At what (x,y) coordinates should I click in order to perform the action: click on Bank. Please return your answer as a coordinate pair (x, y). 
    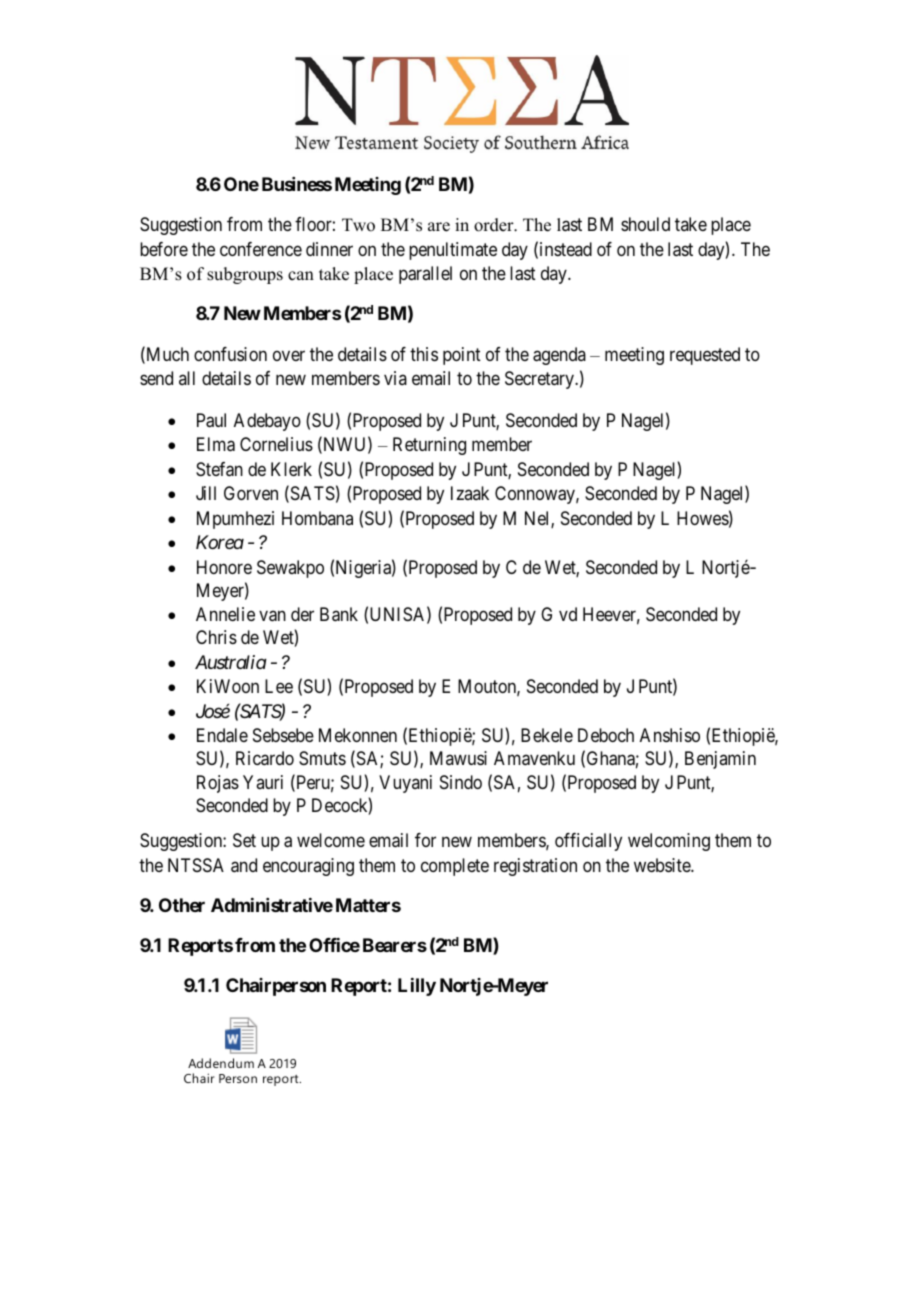
    Looking at the image, I should click on (339, 614).
